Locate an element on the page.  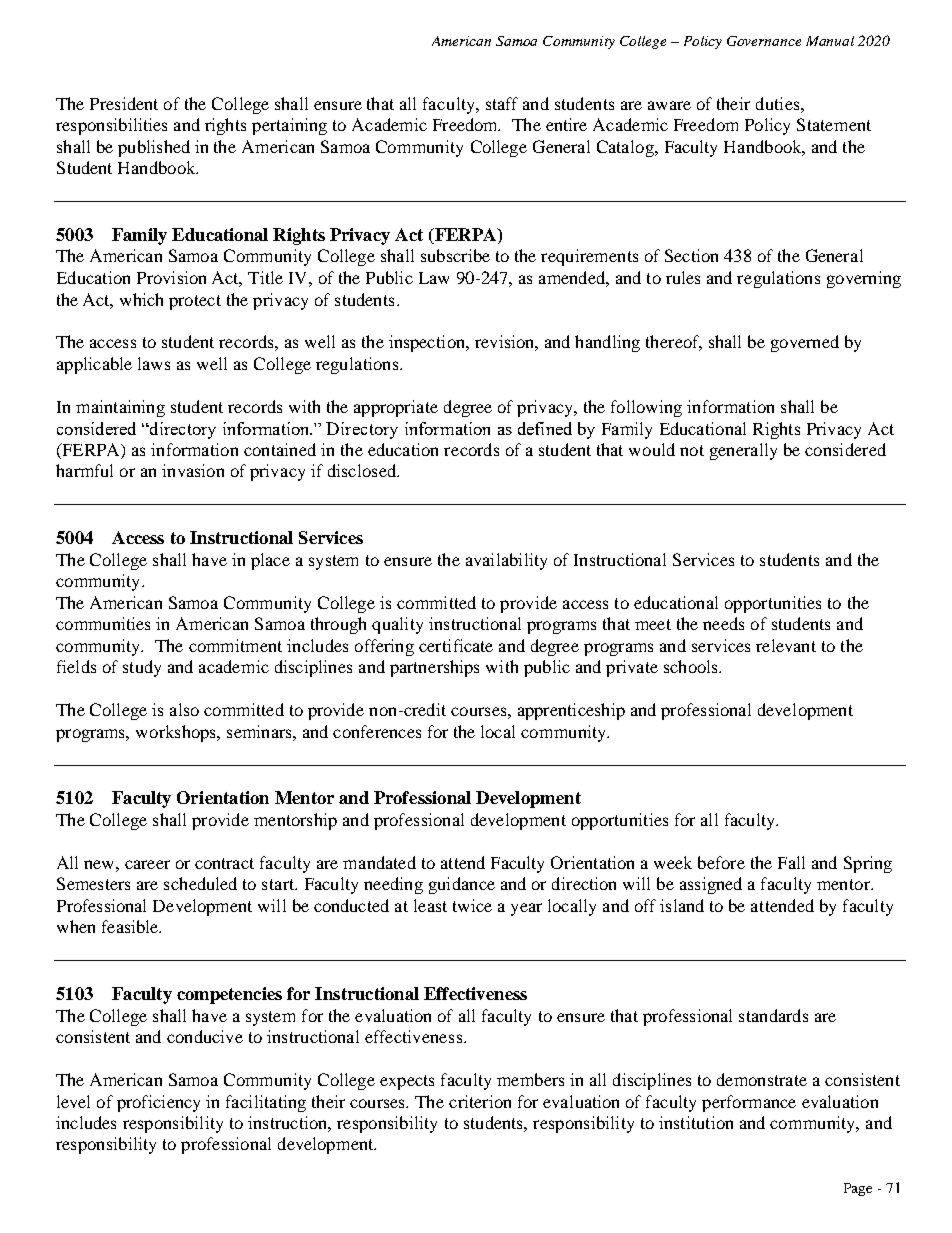
President is located at coordinates (124, 103).
